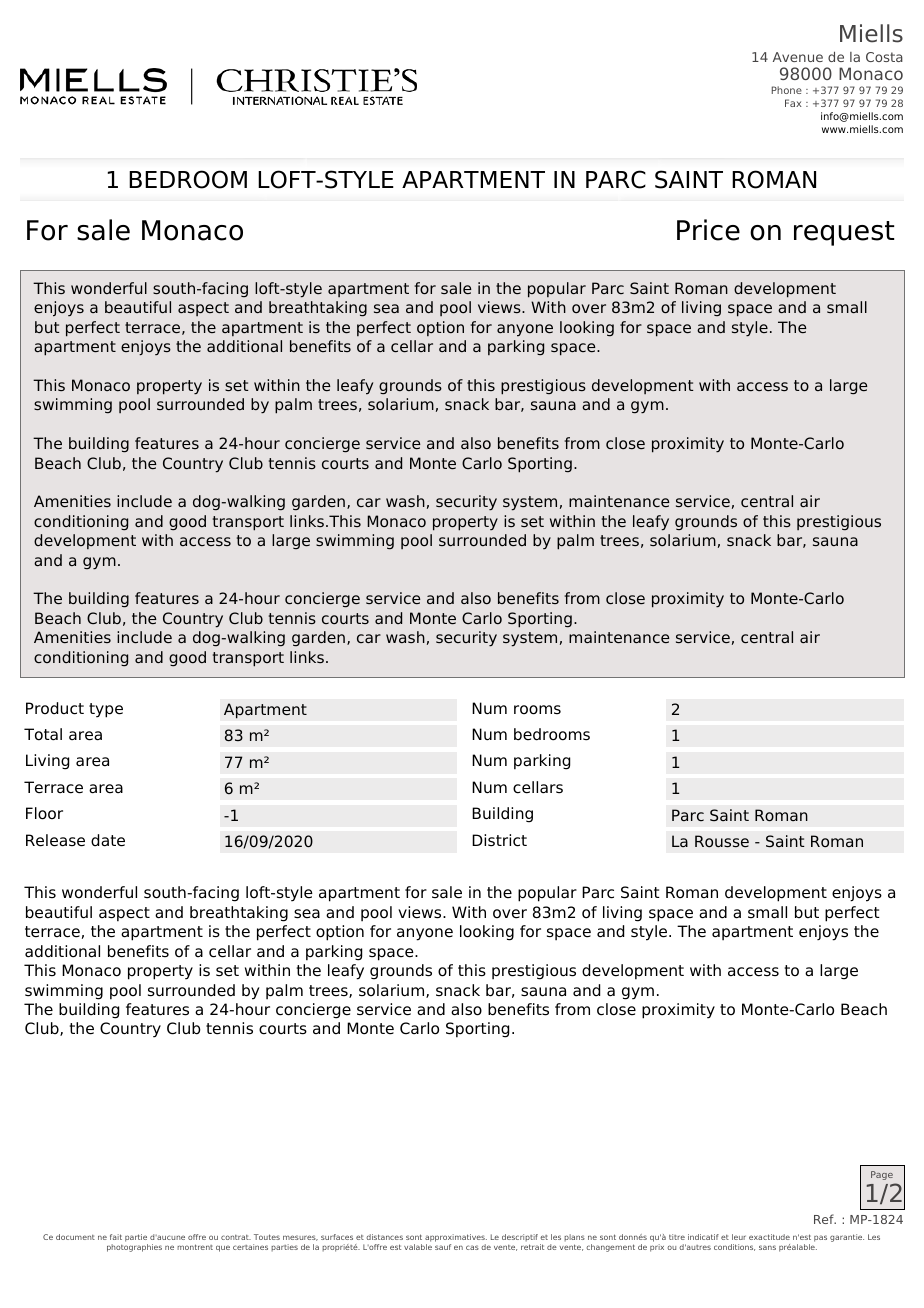 The width and height of the page is (924, 1308). I want to click on Phone, so click(787, 90).
